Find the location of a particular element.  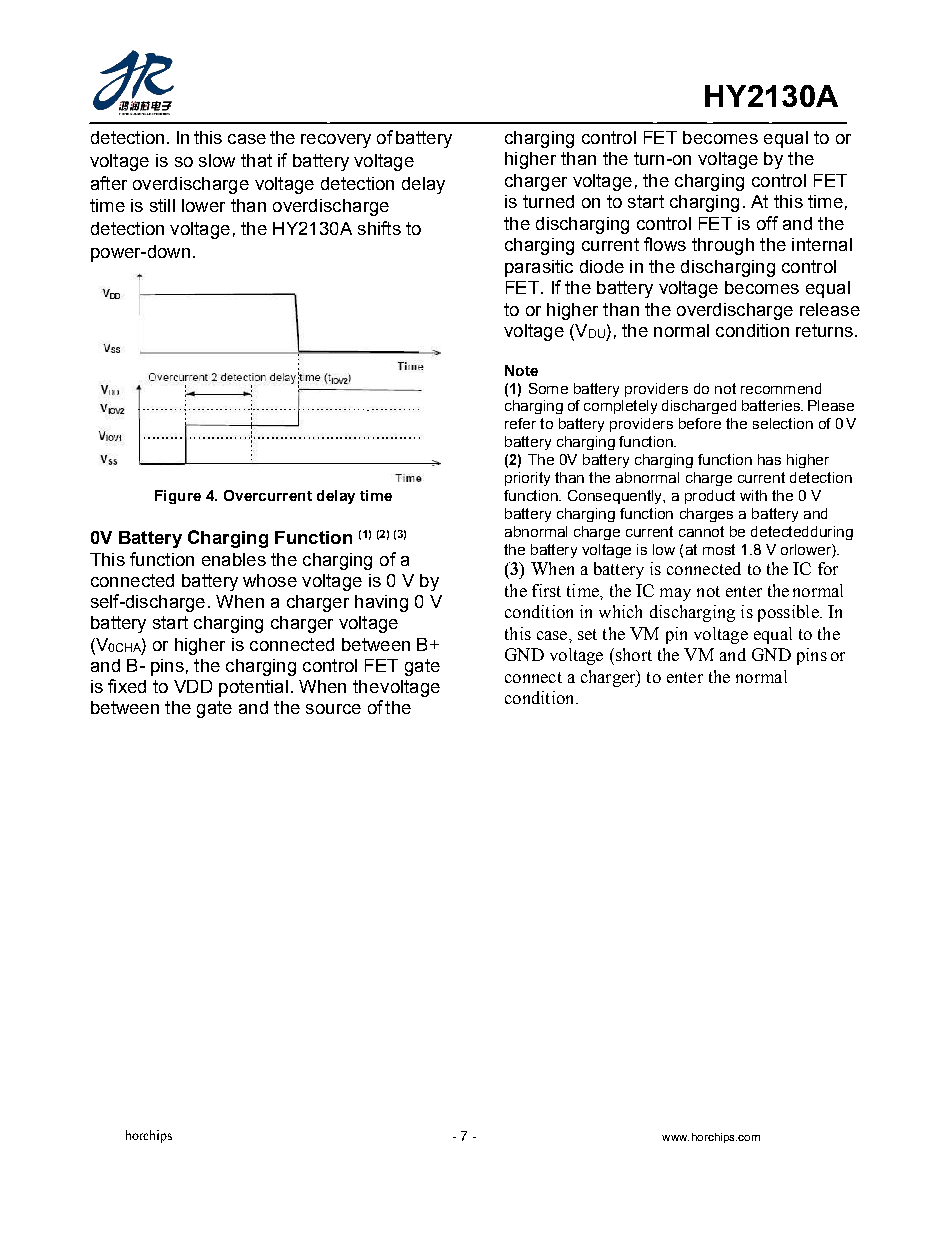

Figure is located at coordinates (178, 497).
